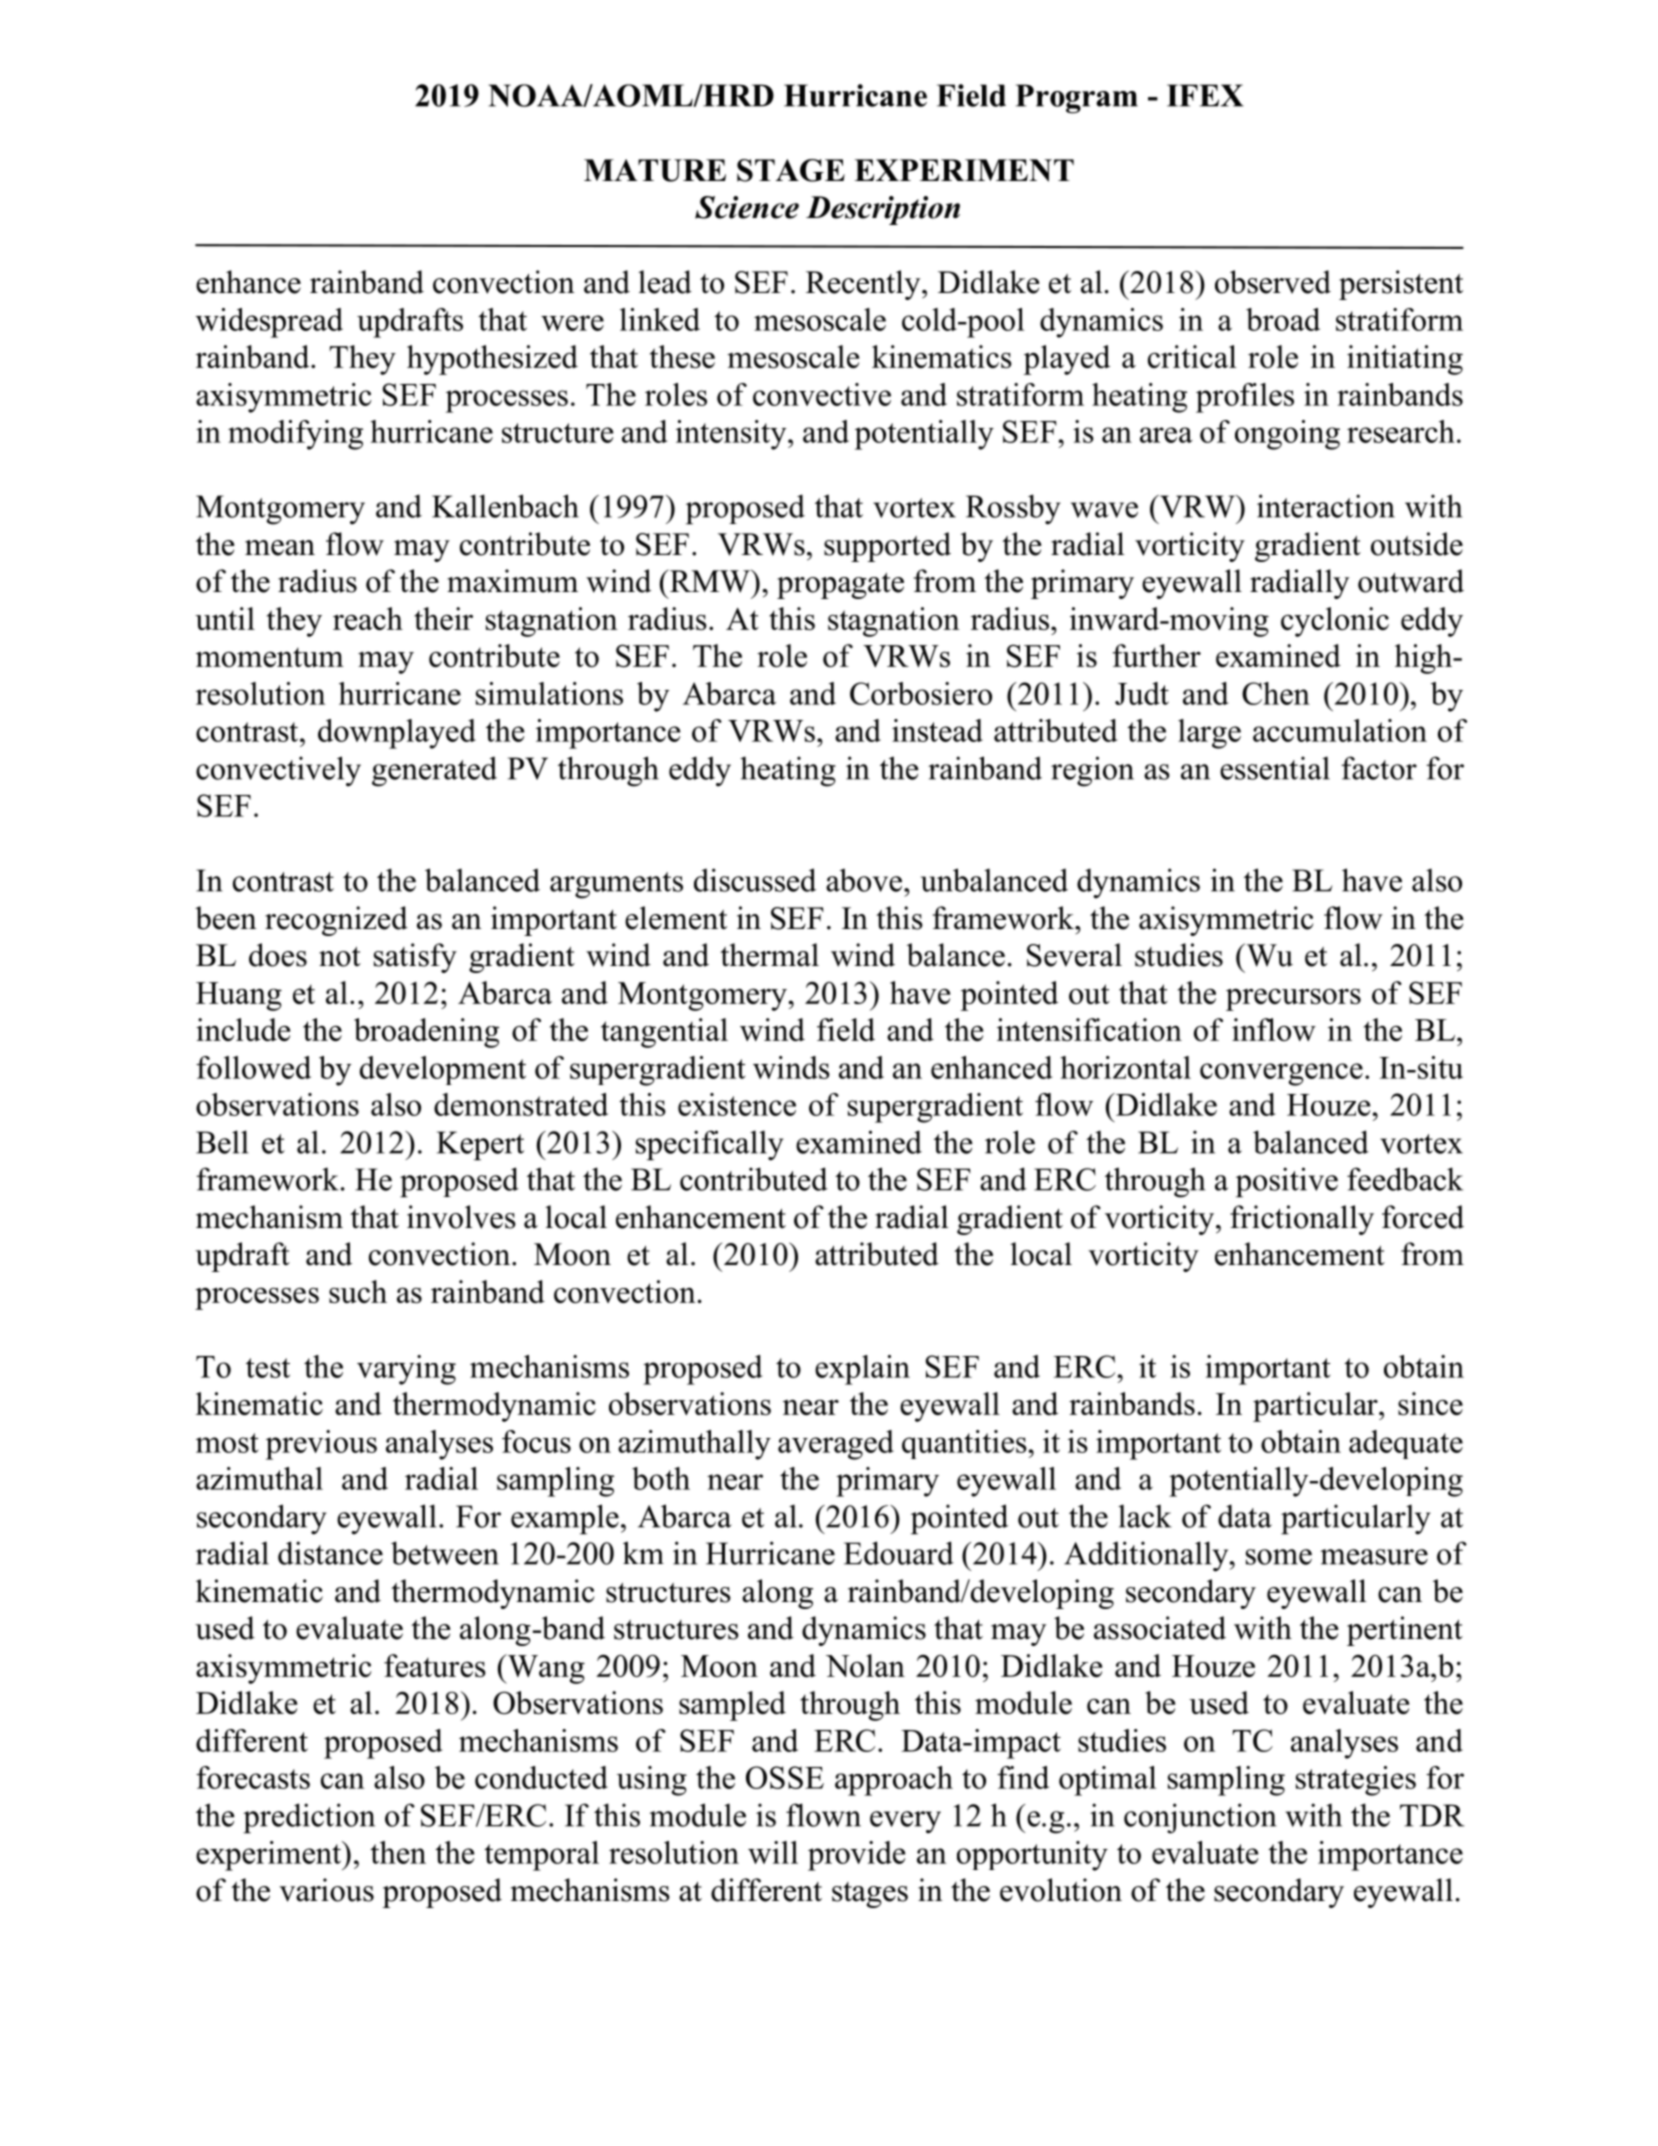  Describe the element at coordinates (769, 955) in the image. I see `thermal` at that location.
